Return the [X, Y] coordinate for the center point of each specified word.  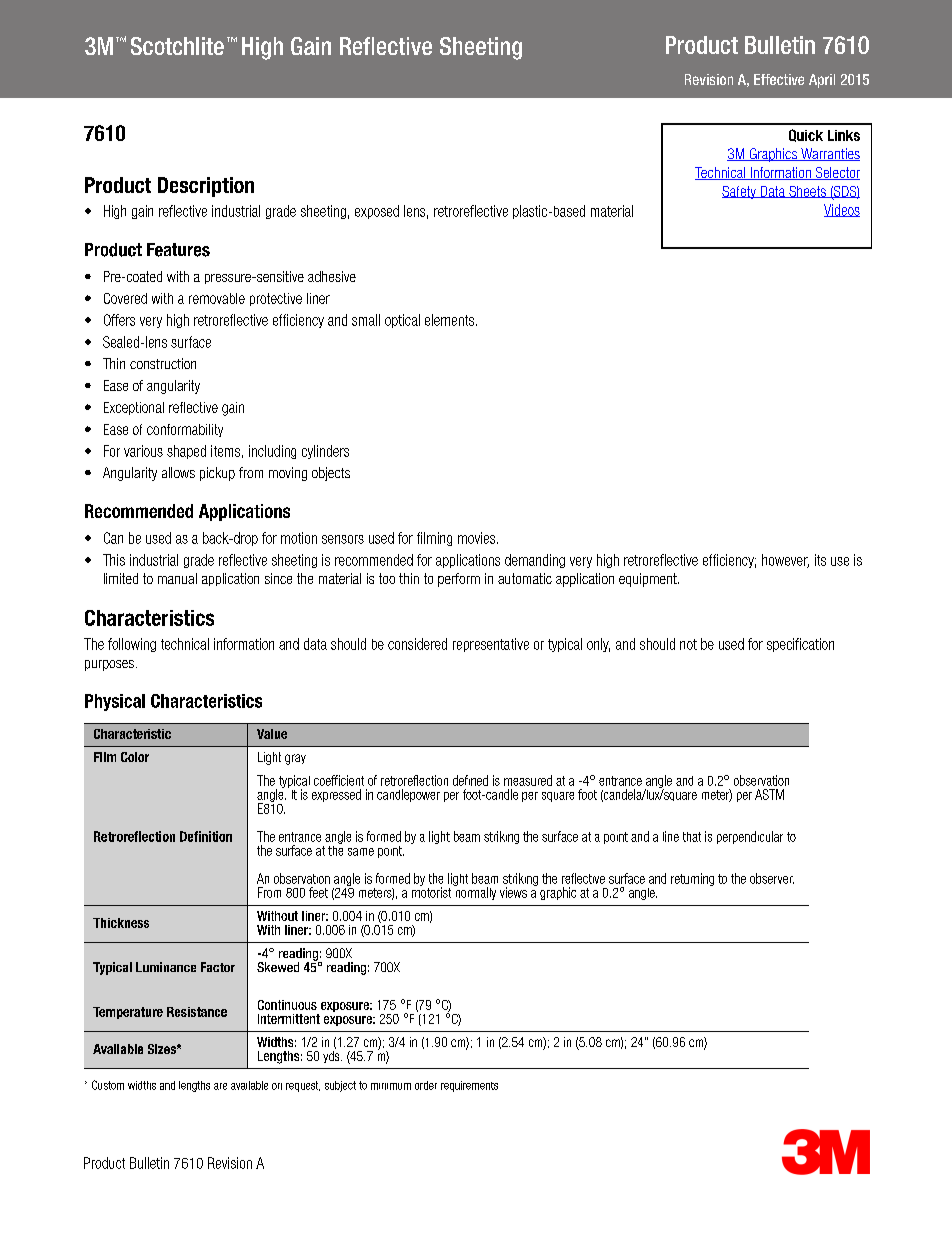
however [785, 561]
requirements [469, 1086]
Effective [779, 79]
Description [206, 187]
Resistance [197, 1012]
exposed [377, 212]
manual [177, 578]
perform [459, 580]
